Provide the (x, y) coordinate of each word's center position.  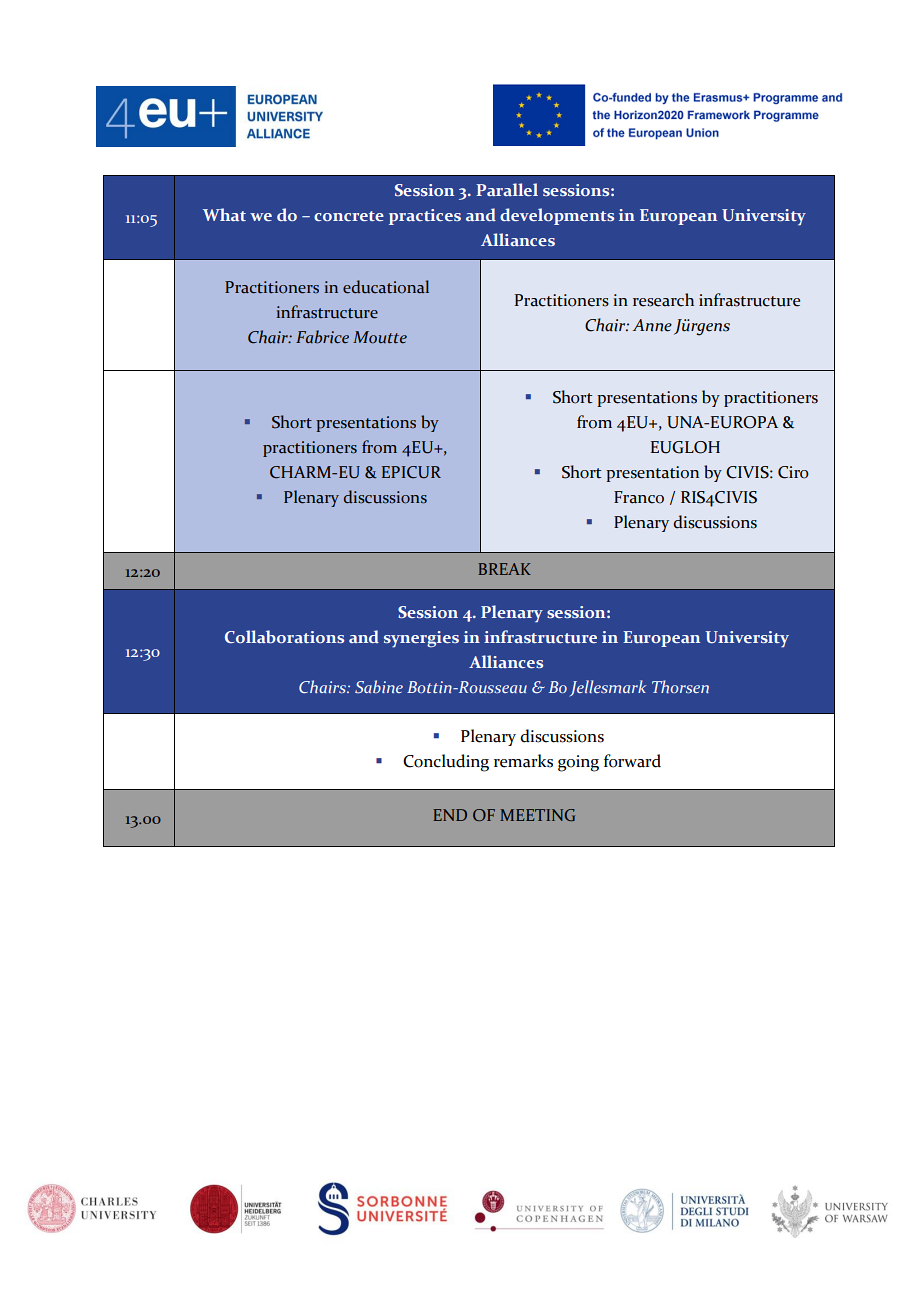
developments (557, 216)
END (450, 815)
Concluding (446, 763)
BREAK (504, 569)
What (224, 214)
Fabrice (322, 337)
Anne (652, 325)
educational (386, 287)
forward (632, 761)
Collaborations (284, 636)
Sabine (379, 686)
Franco (639, 497)
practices (425, 217)
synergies (421, 639)
